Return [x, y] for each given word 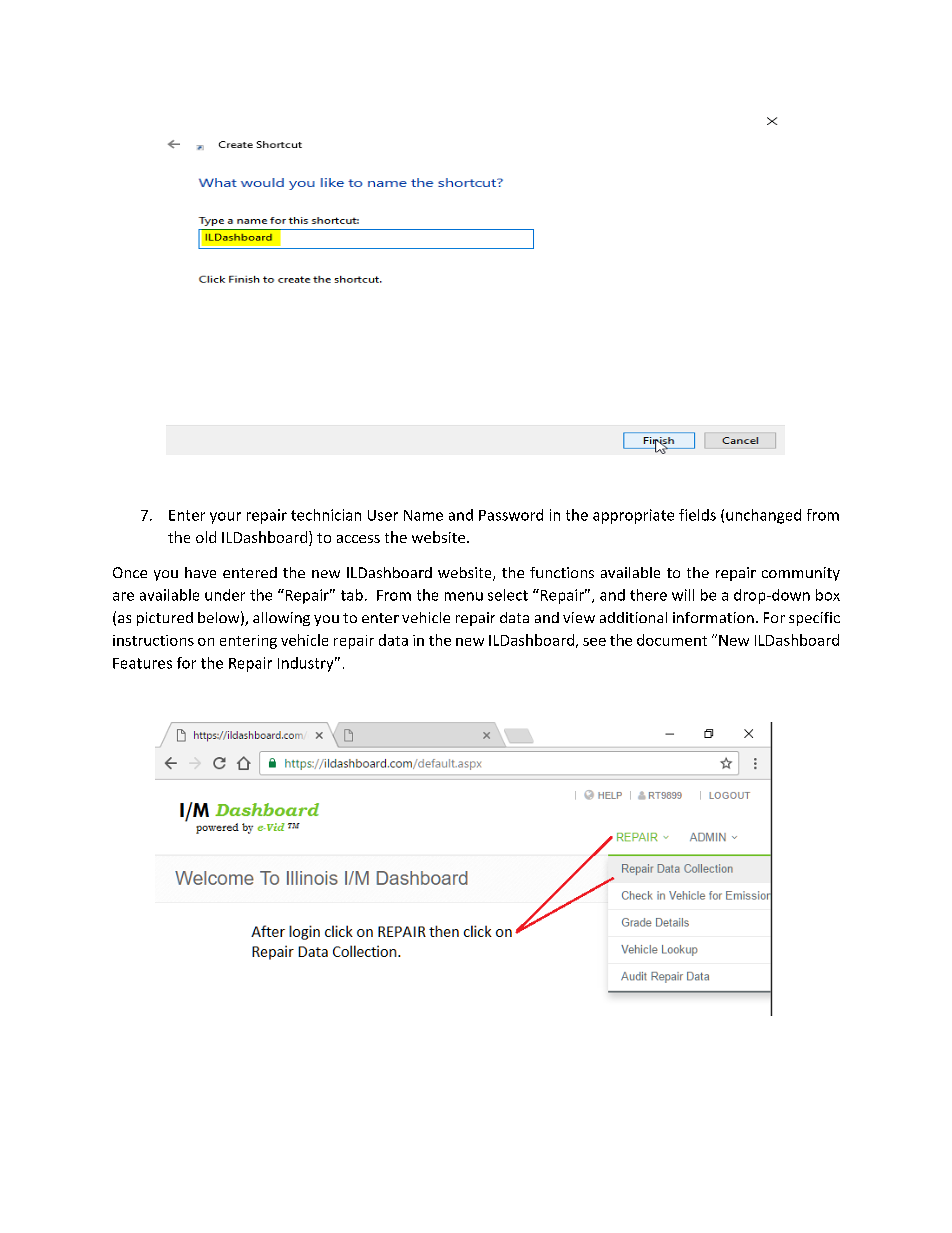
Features [142, 663]
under [225, 595]
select [508, 595]
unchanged [763, 516]
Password [511, 515]
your [225, 518]
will [683, 595]
